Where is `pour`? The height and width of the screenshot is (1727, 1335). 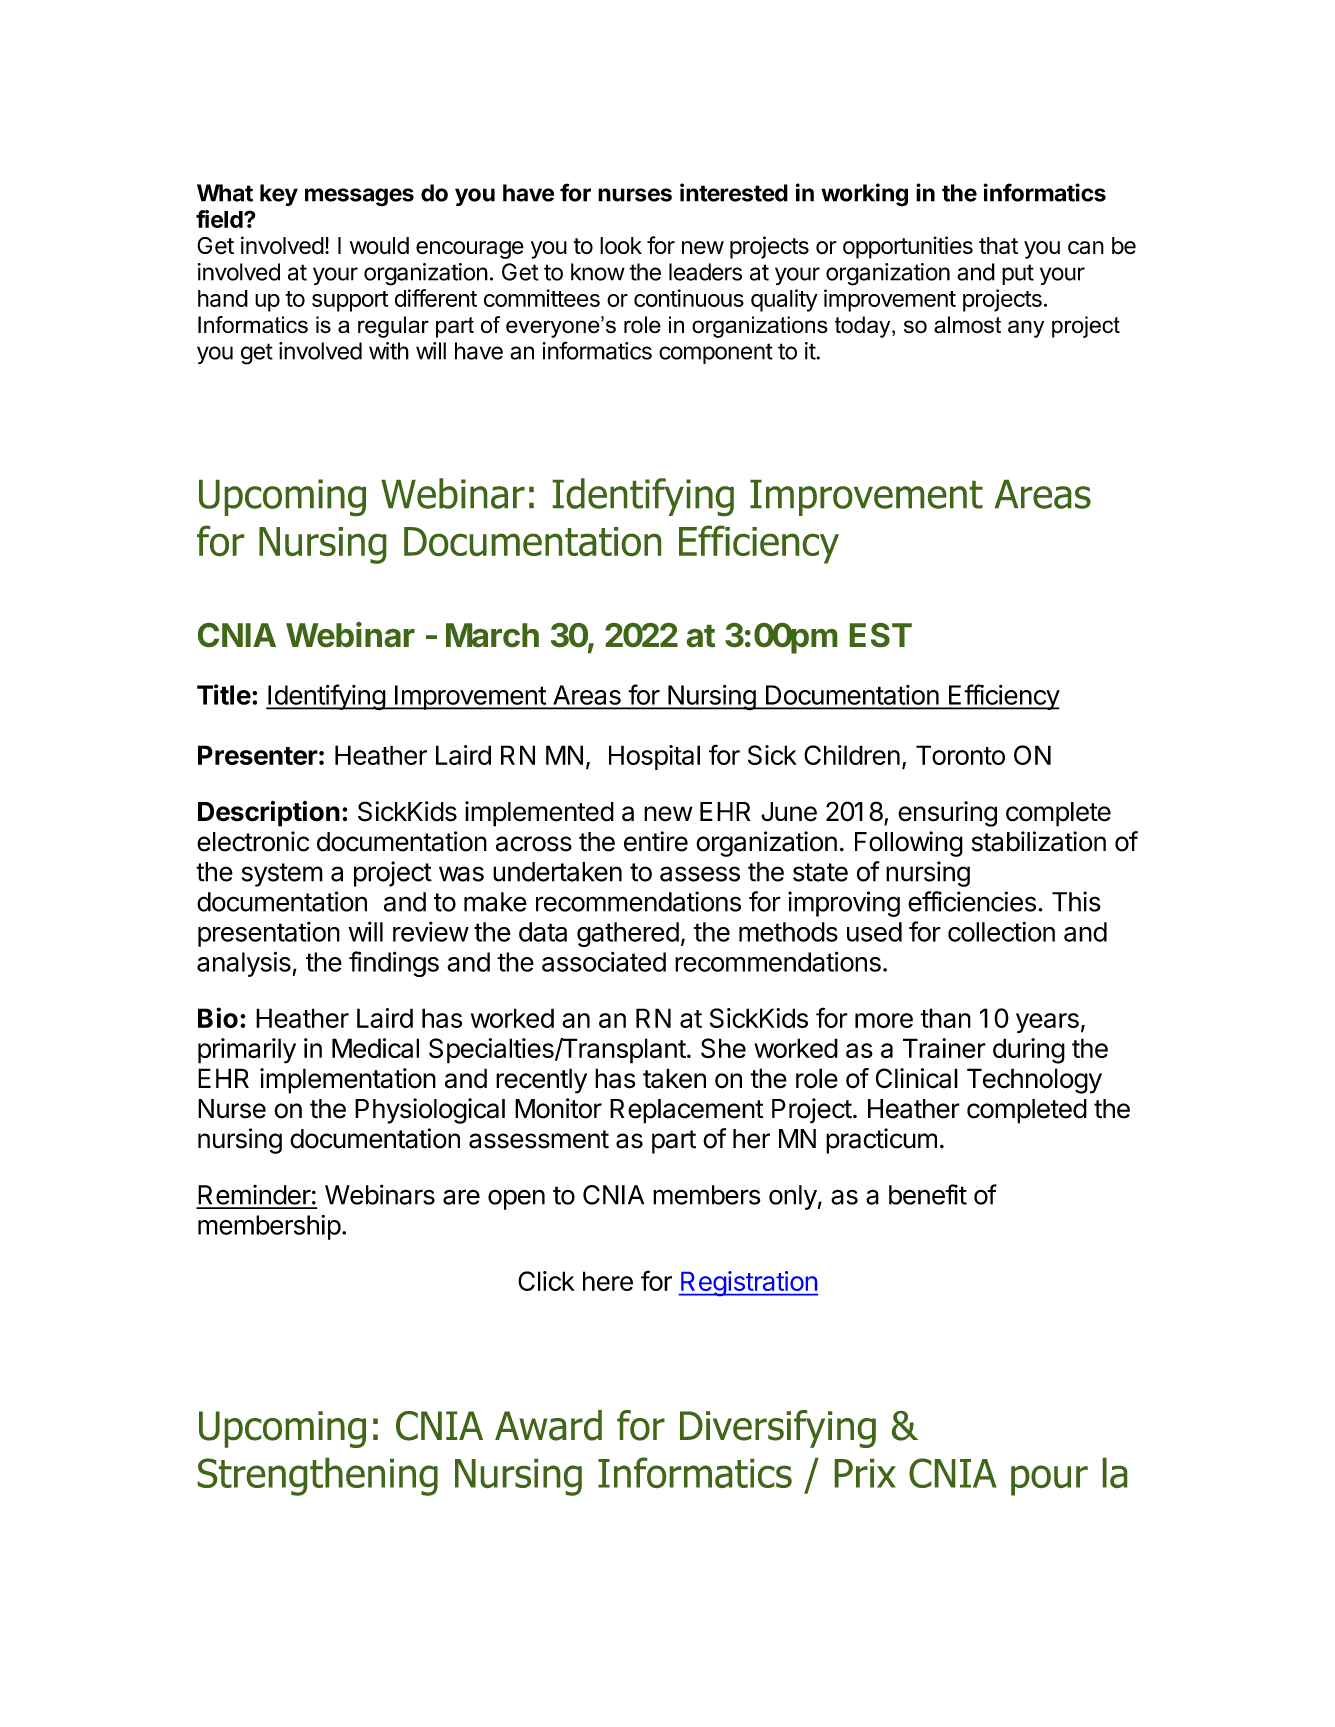 pour is located at coordinates (1049, 1480).
